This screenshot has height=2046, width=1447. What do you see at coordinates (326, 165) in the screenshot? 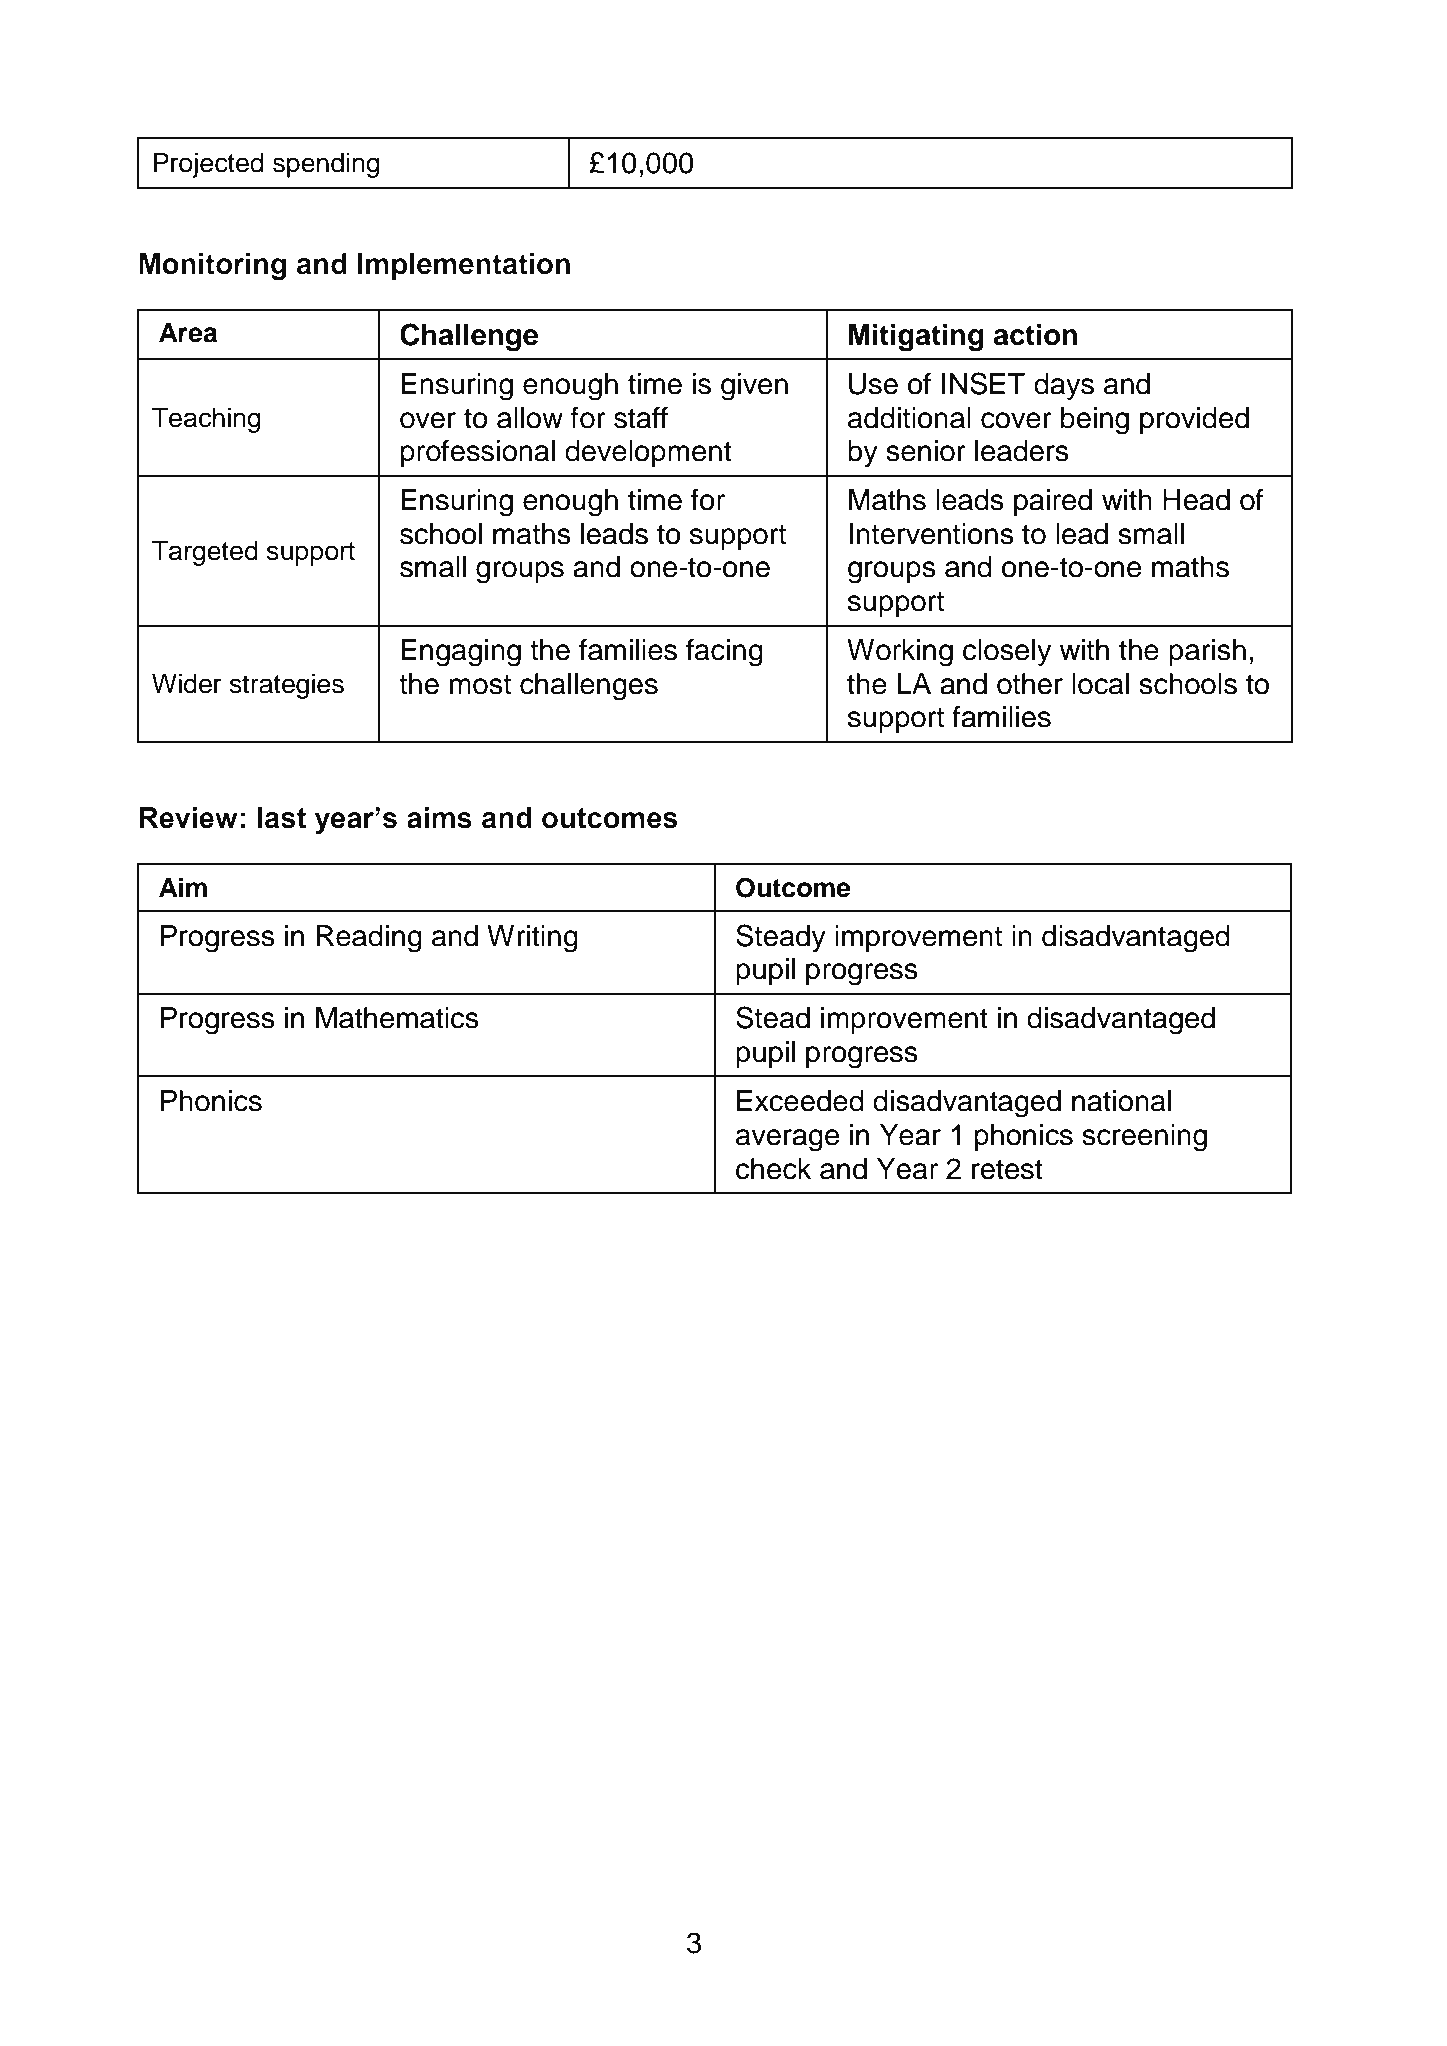
I see `spending` at bounding box center [326, 165].
